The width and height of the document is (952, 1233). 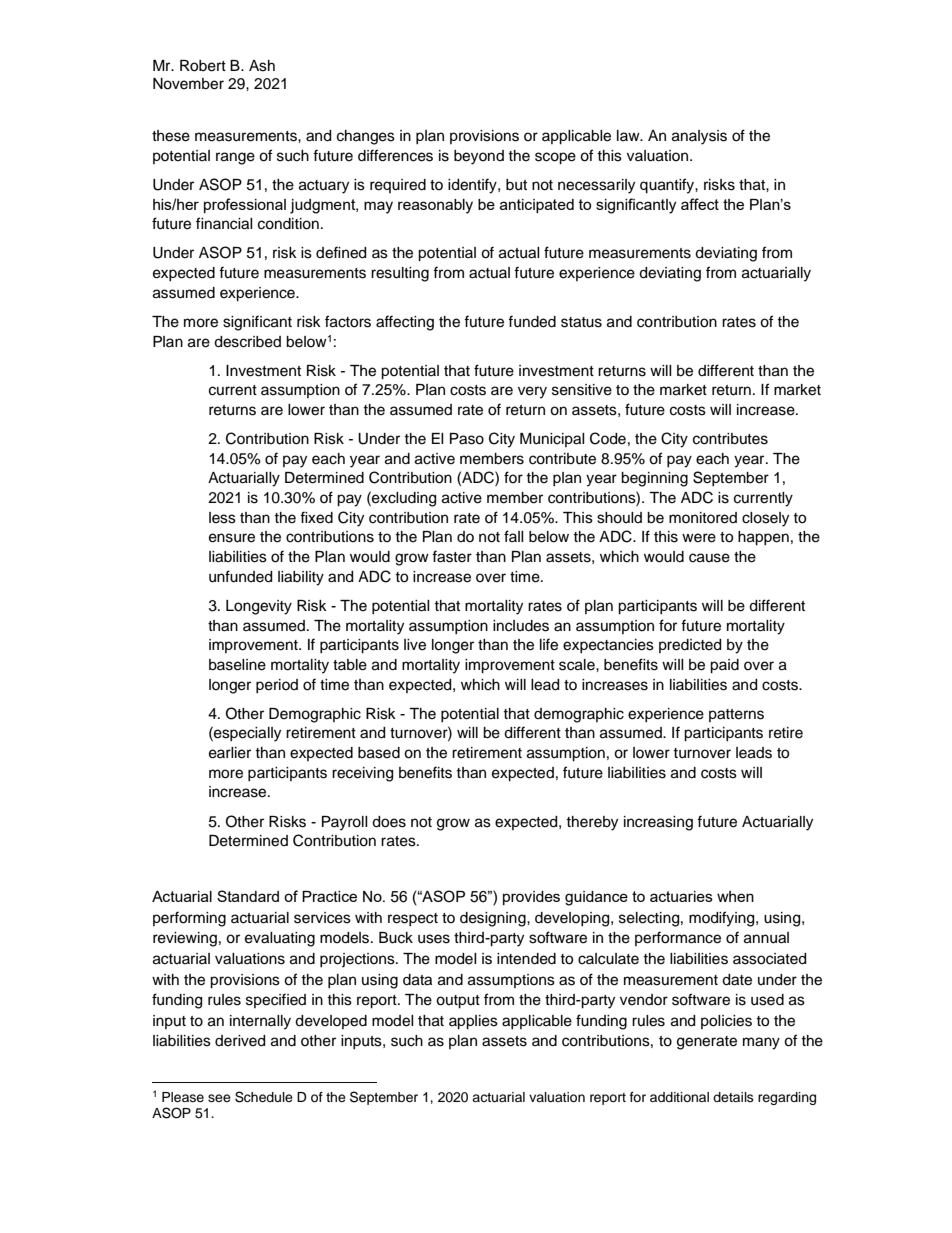 I want to click on beyond, so click(x=479, y=157).
